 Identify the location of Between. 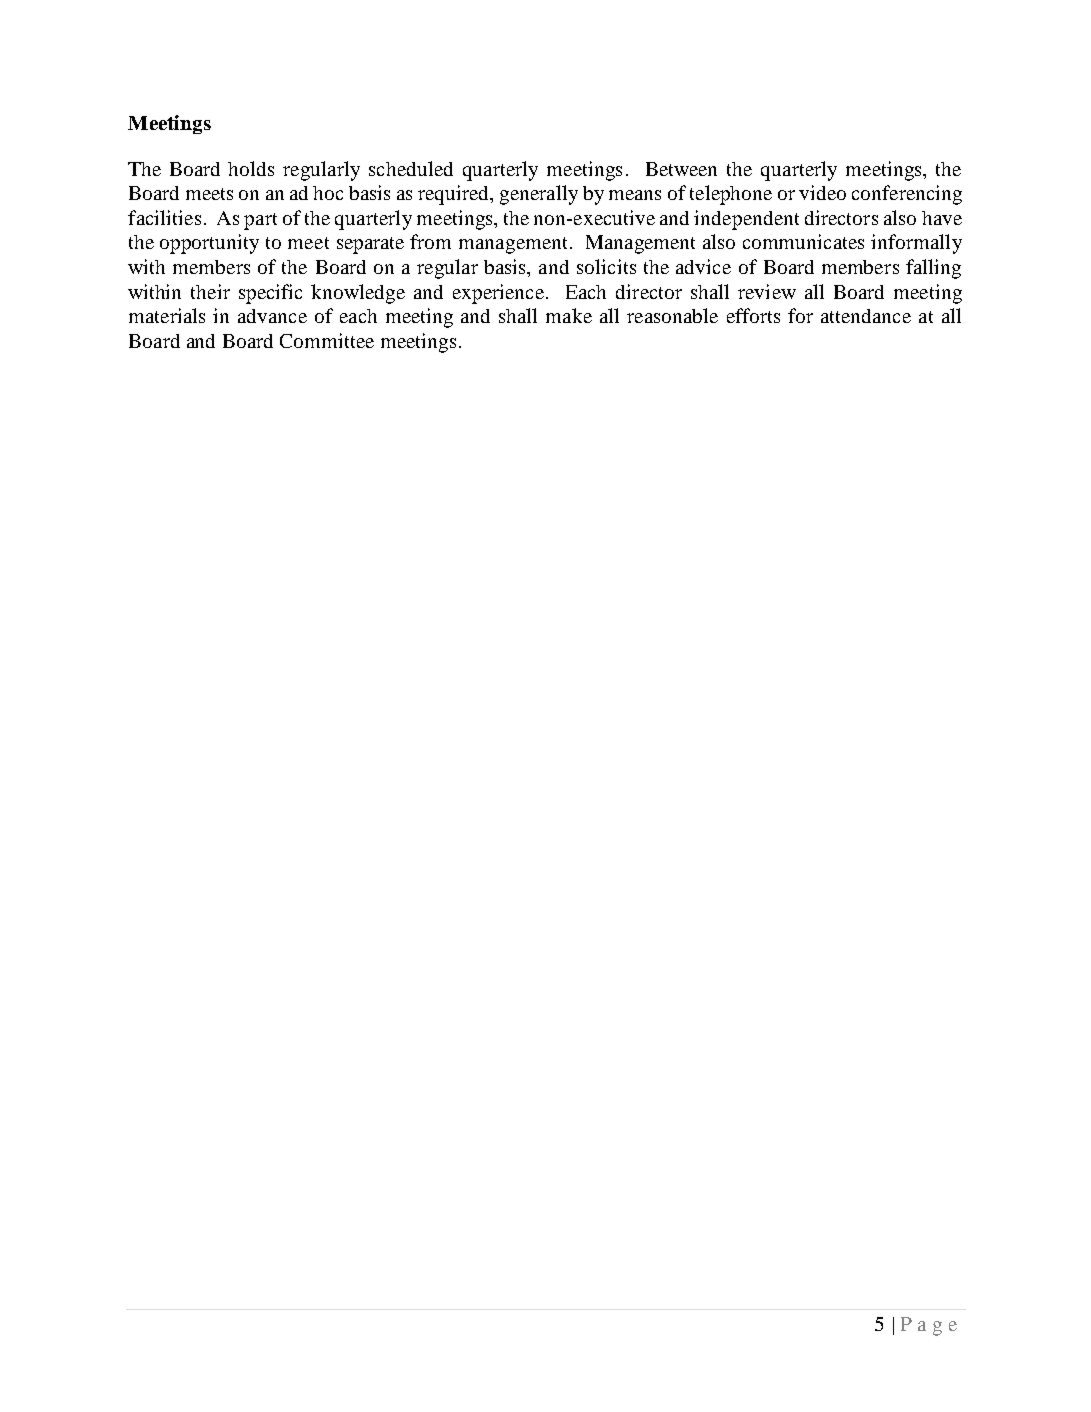
(681, 169).
